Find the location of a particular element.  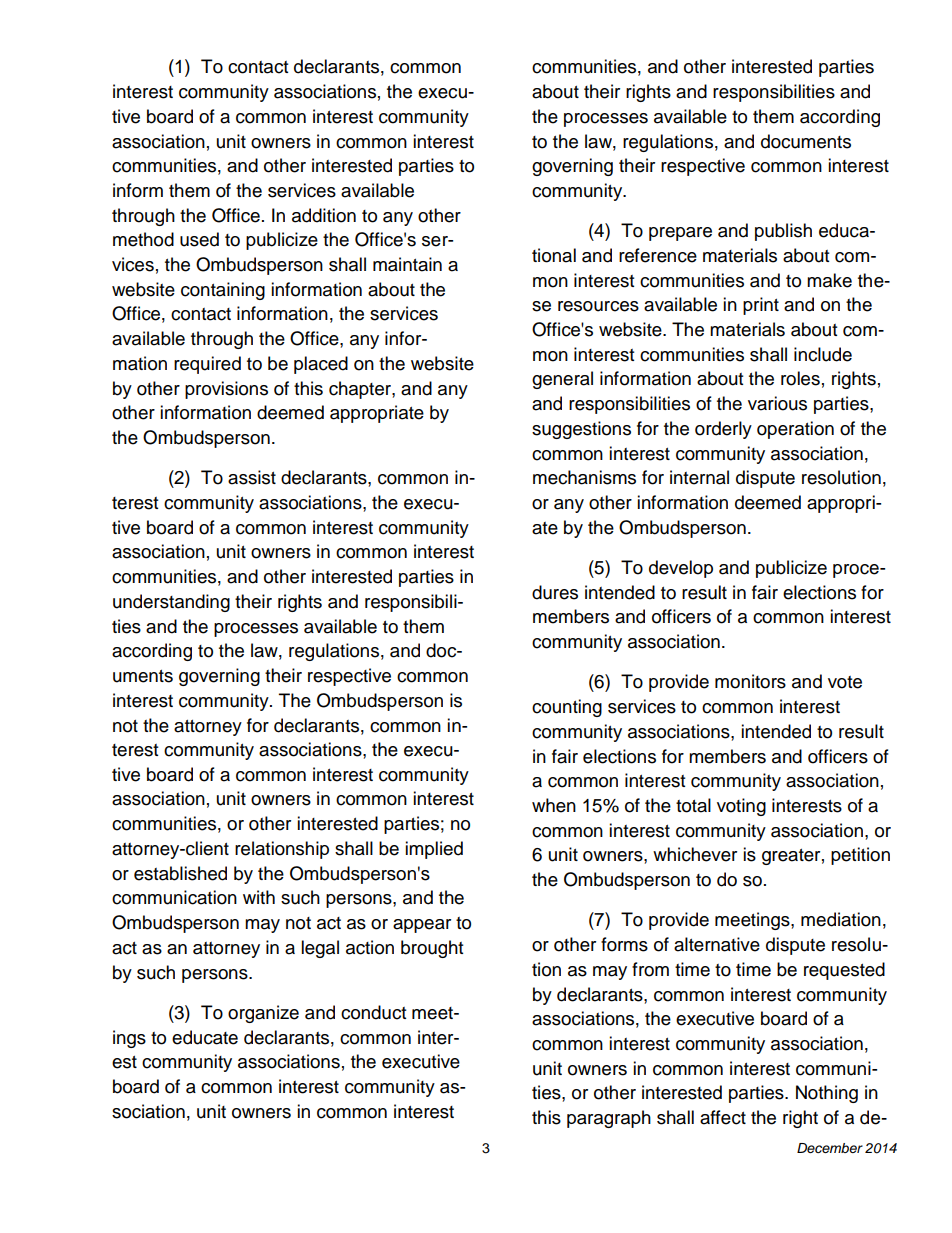

mechanisms is located at coordinates (584, 477).
